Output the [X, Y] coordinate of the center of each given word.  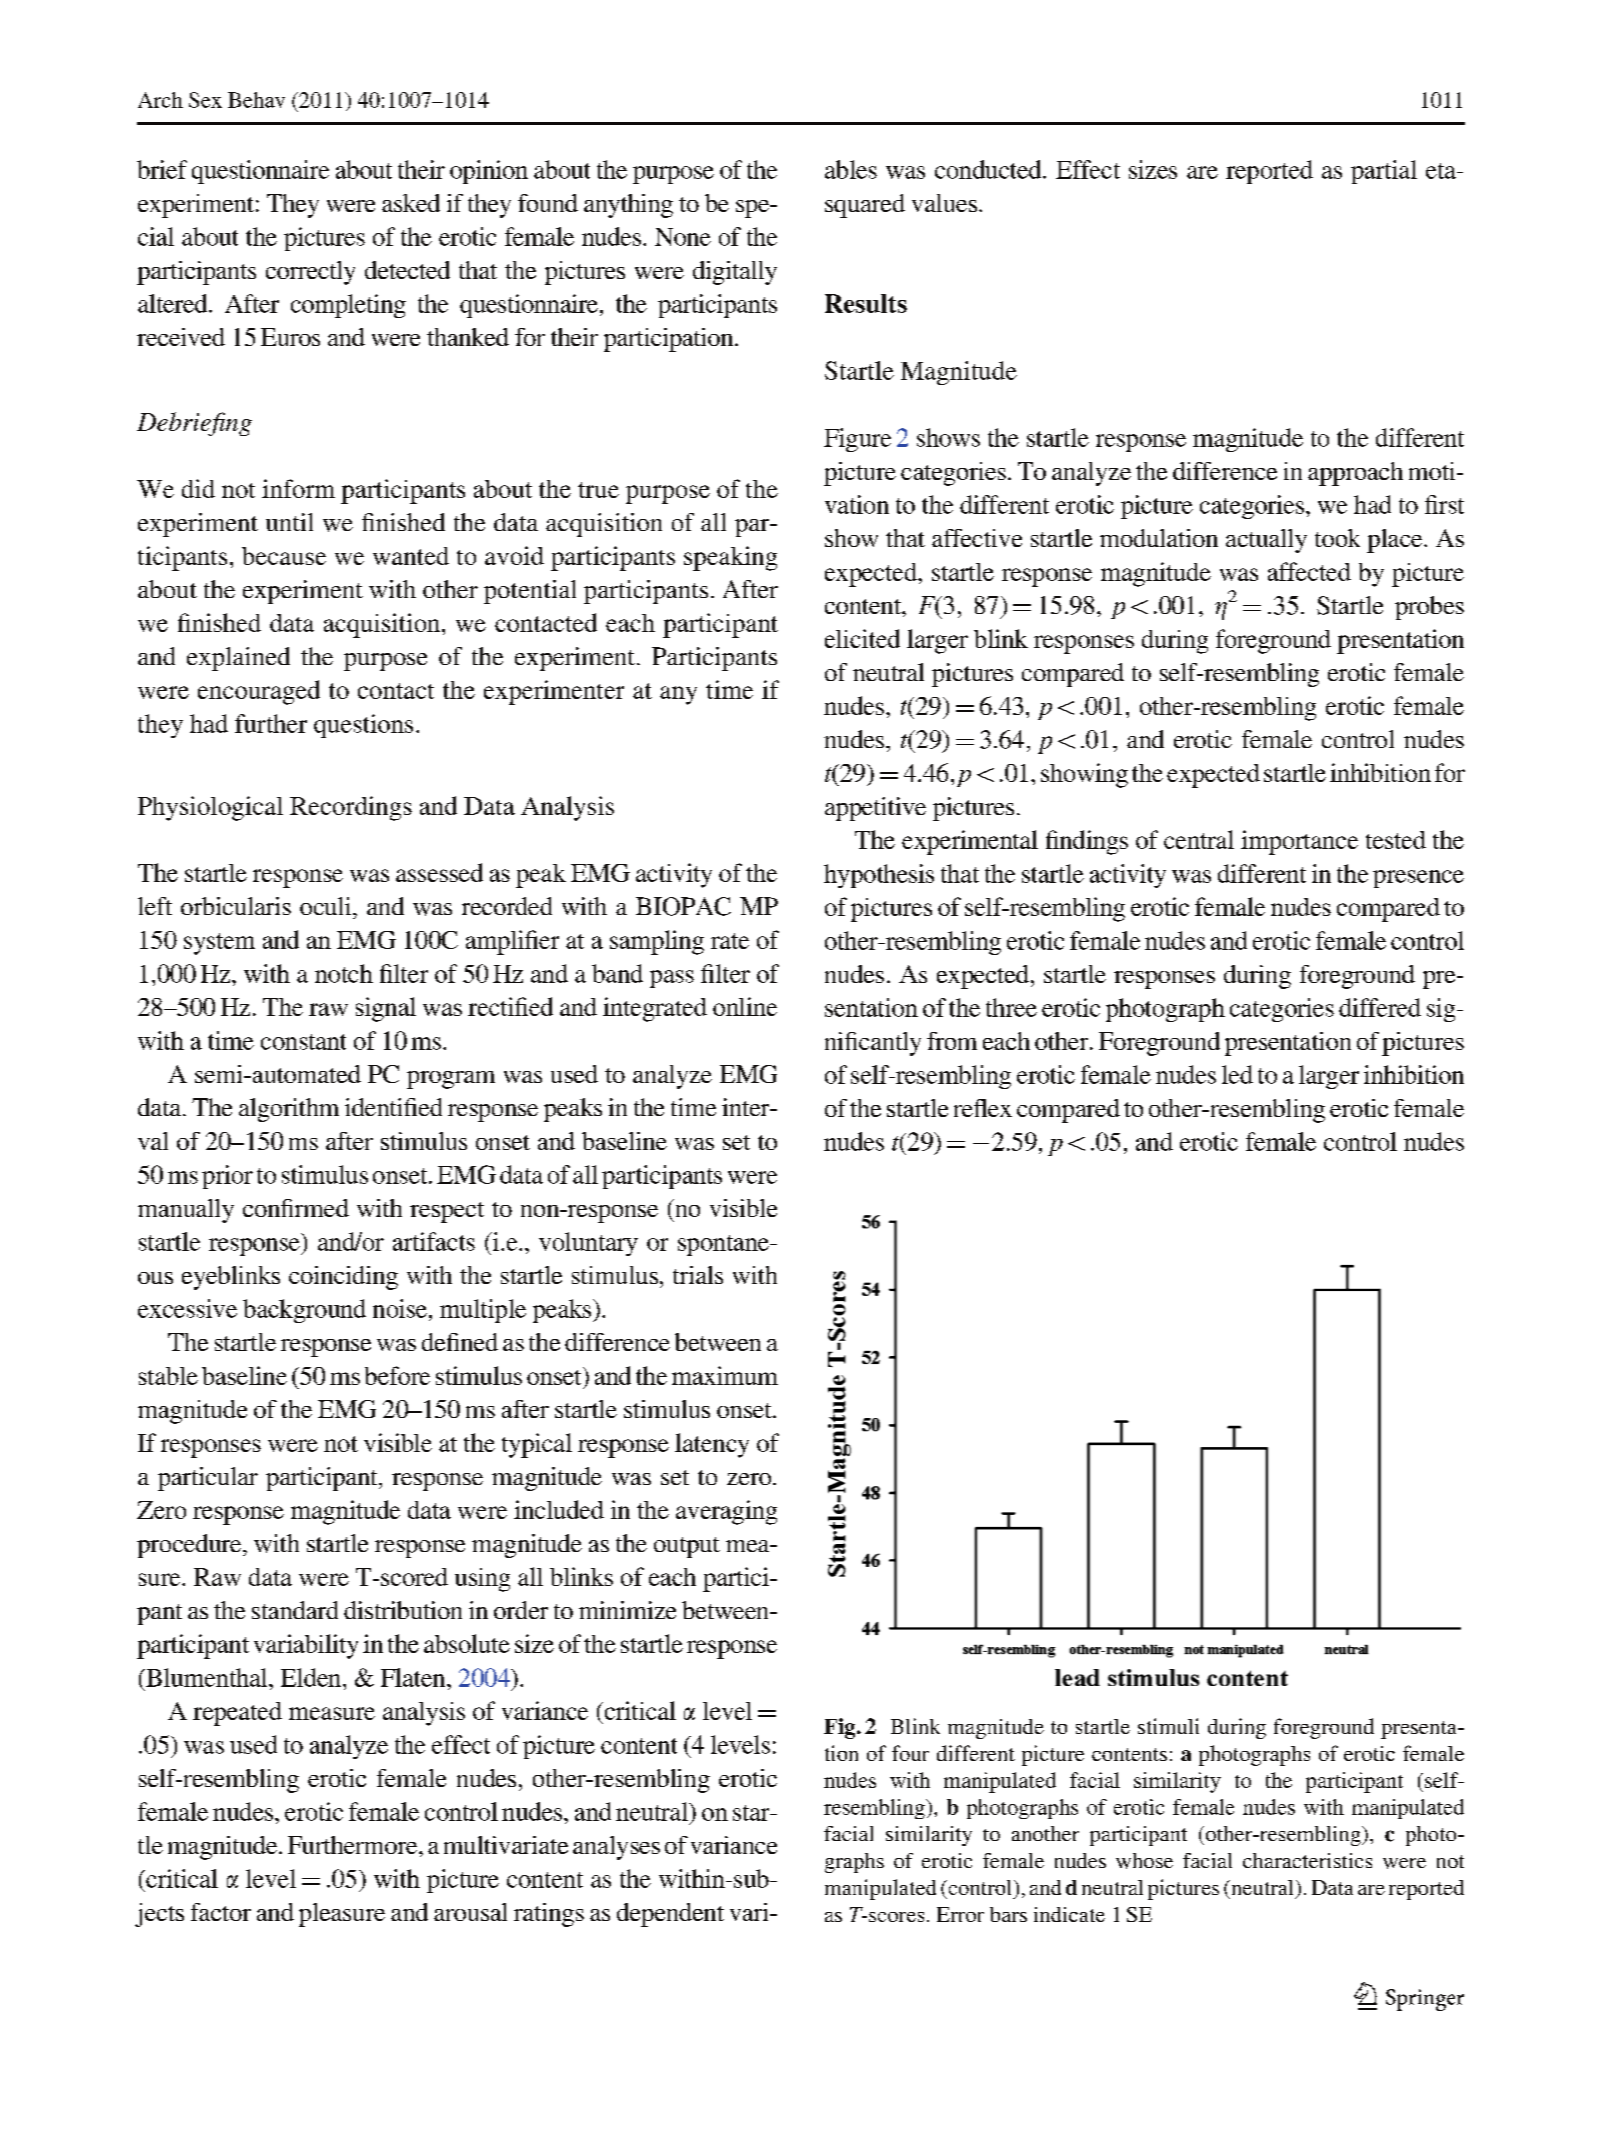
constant [303, 1042]
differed [1380, 1007]
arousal [470, 1912]
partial [1384, 172]
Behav [256, 100]
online [745, 1006]
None [683, 237]
